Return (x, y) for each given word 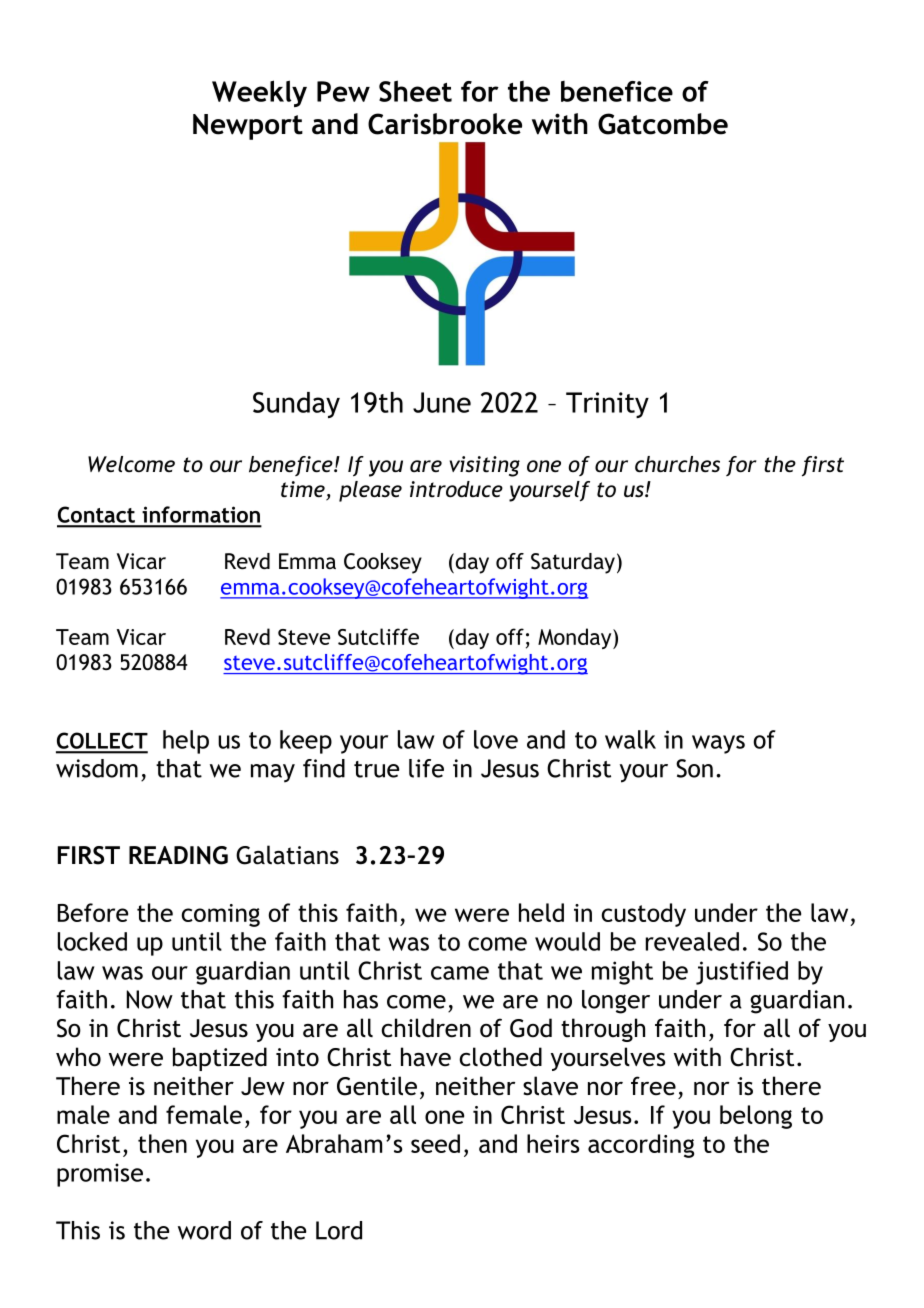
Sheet (415, 91)
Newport (248, 127)
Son (694, 768)
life (426, 768)
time (304, 490)
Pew (343, 91)
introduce (456, 489)
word (204, 1230)
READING (178, 855)
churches (677, 464)
